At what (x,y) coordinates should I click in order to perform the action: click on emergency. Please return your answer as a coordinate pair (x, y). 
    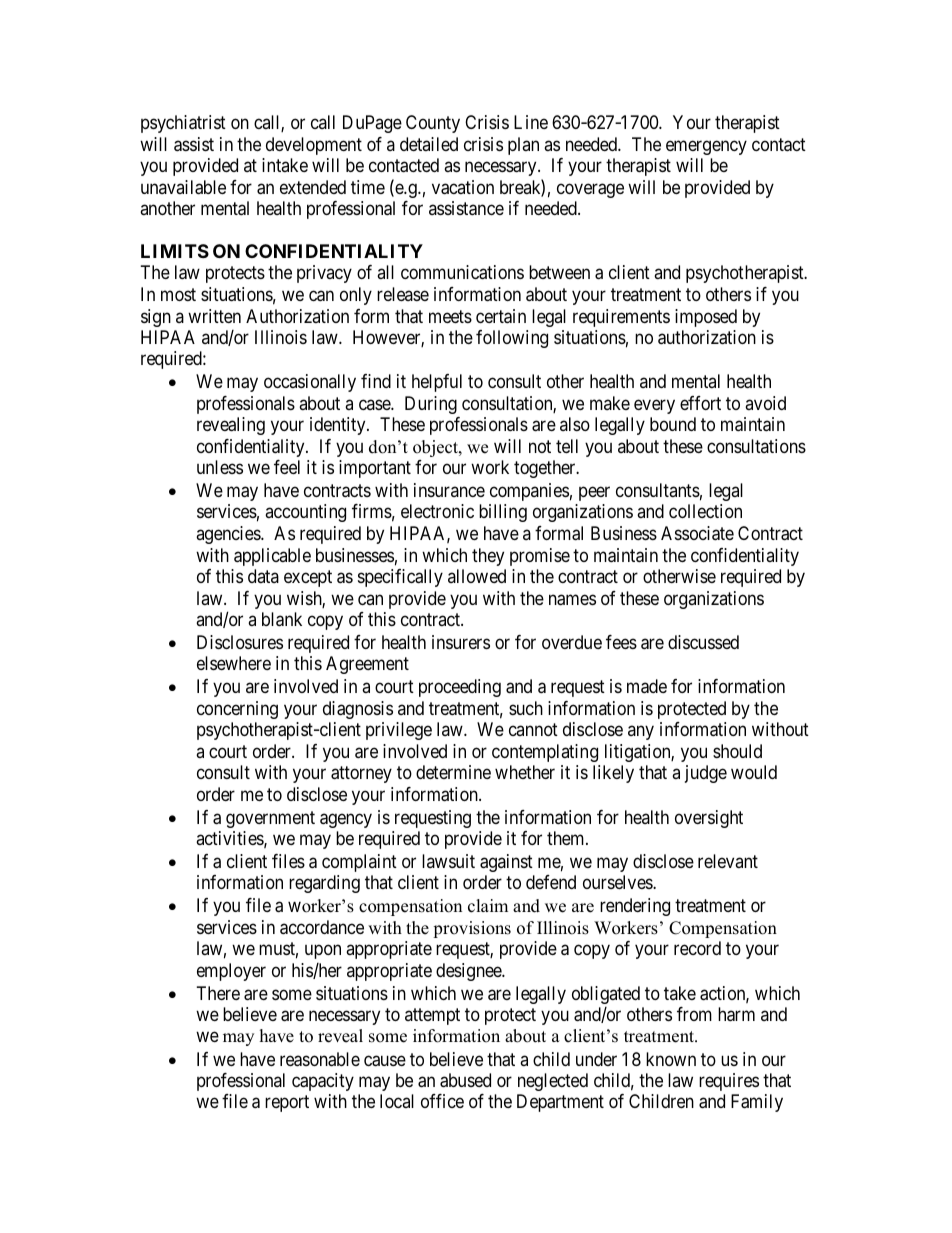
    Looking at the image, I should click on (706, 147).
